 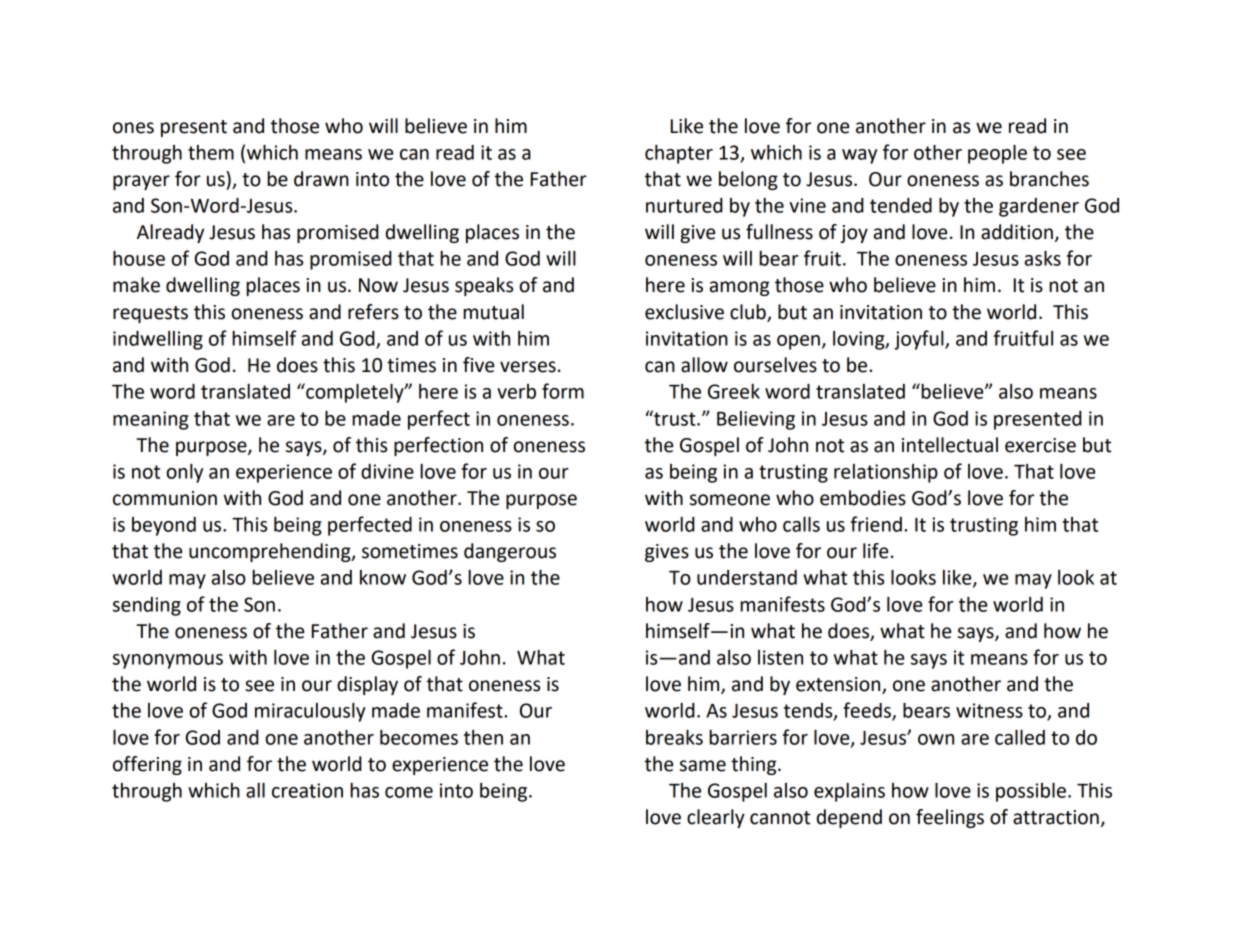 I want to click on people, so click(x=997, y=154).
